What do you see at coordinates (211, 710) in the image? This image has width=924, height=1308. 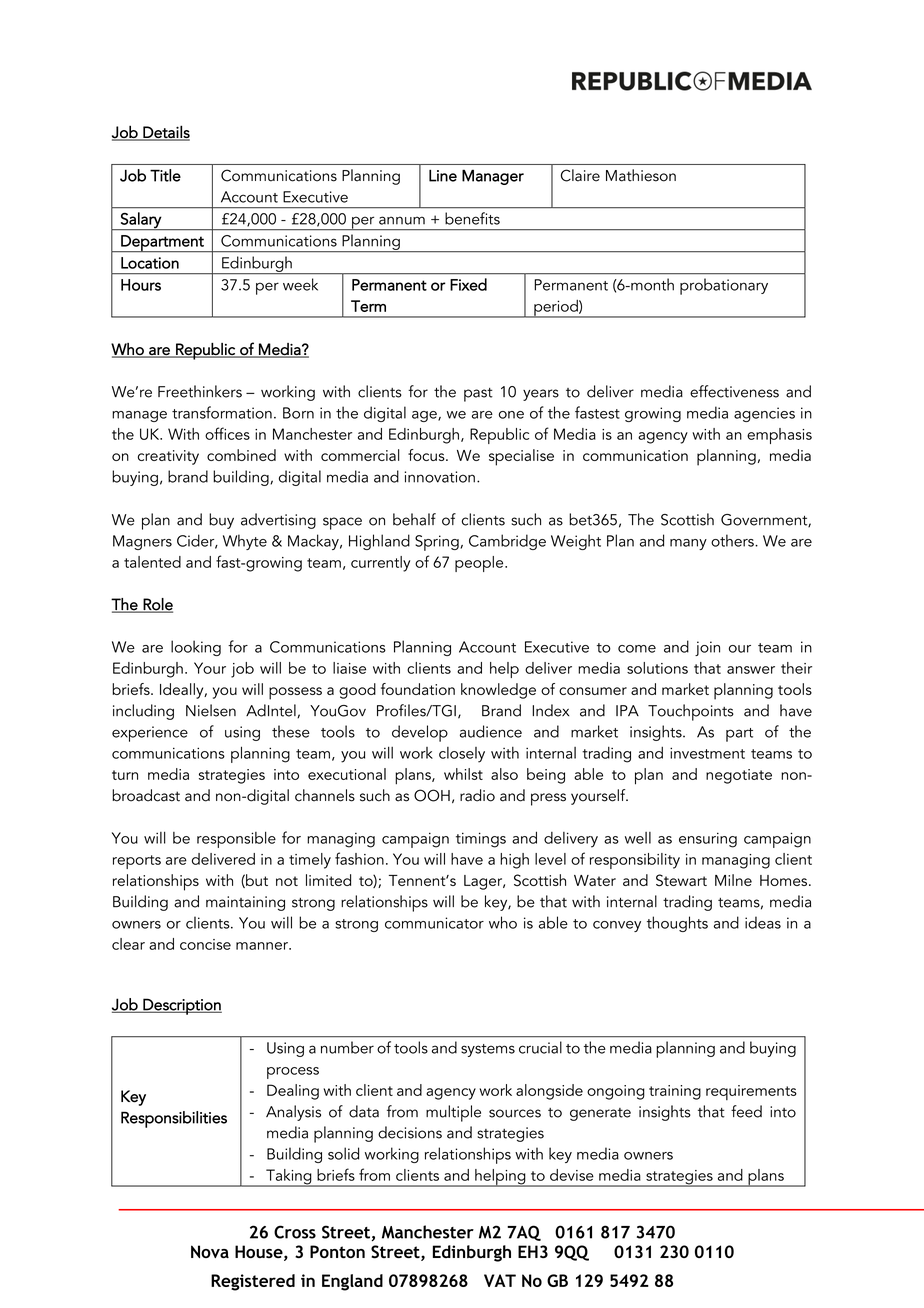 I see `Nielsen` at bounding box center [211, 710].
